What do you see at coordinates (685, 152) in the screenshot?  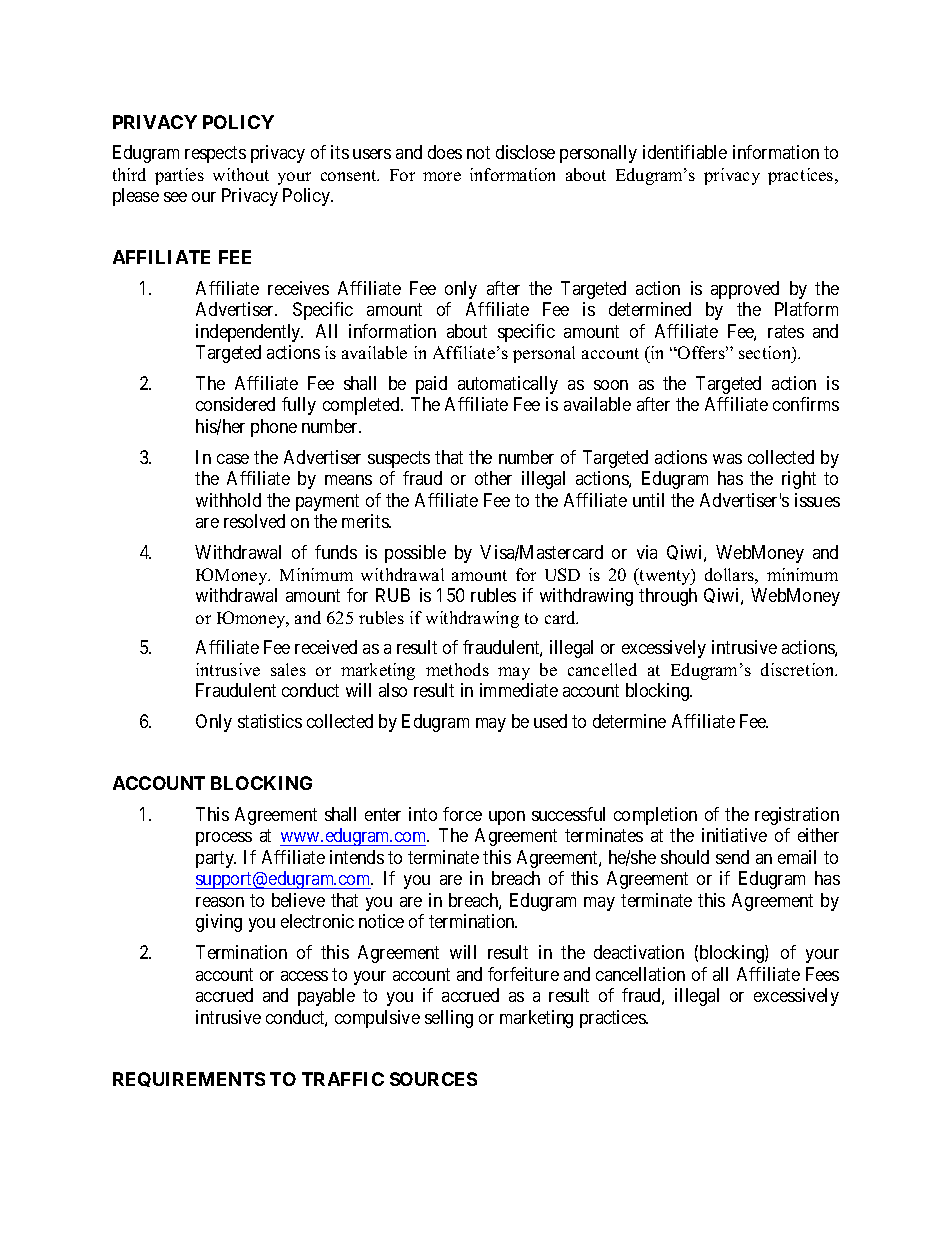 I see `identifiable` at bounding box center [685, 152].
